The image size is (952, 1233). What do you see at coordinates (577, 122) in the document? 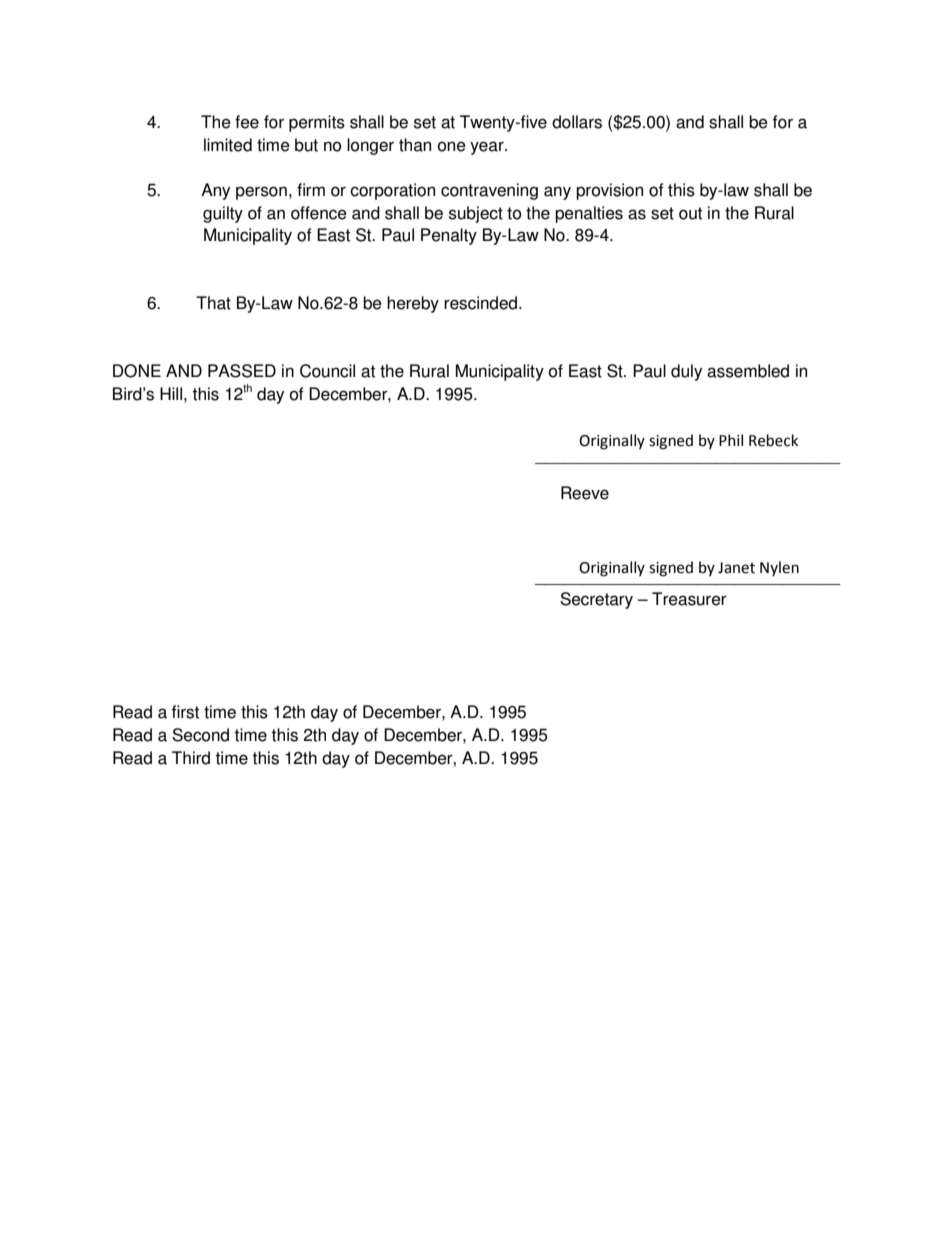
I see `dollars` at bounding box center [577, 122].
